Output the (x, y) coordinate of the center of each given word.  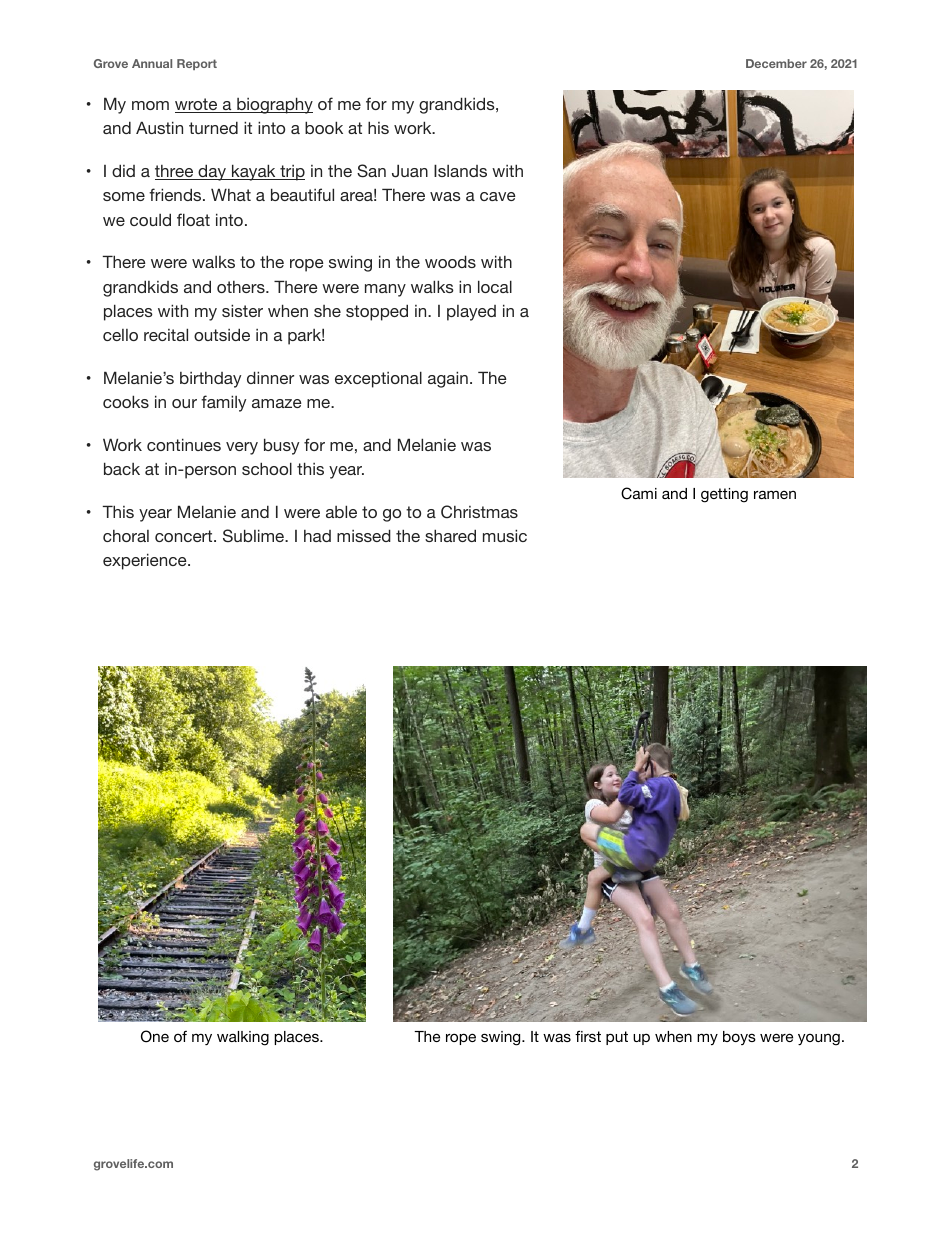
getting (724, 495)
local (495, 286)
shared (450, 535)
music (505, 535)
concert (185, 536)
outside (222, 334)
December (776, 63)
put (617, 1038)
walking (243, 1038)
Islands (460, 170)
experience (146, 561)
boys (739, 1038)
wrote (197, 105)
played (471, 313)
